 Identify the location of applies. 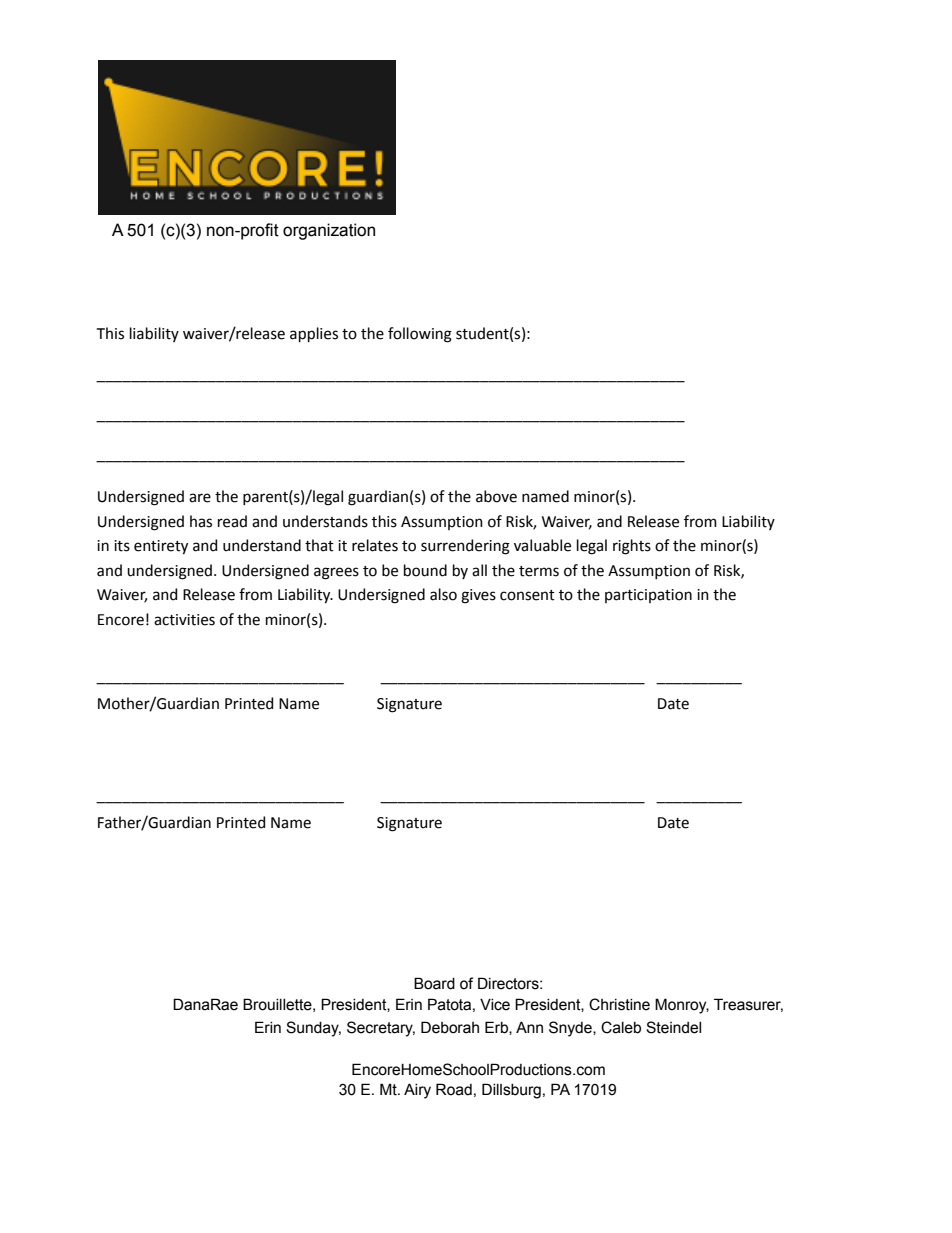
(314, 334).
